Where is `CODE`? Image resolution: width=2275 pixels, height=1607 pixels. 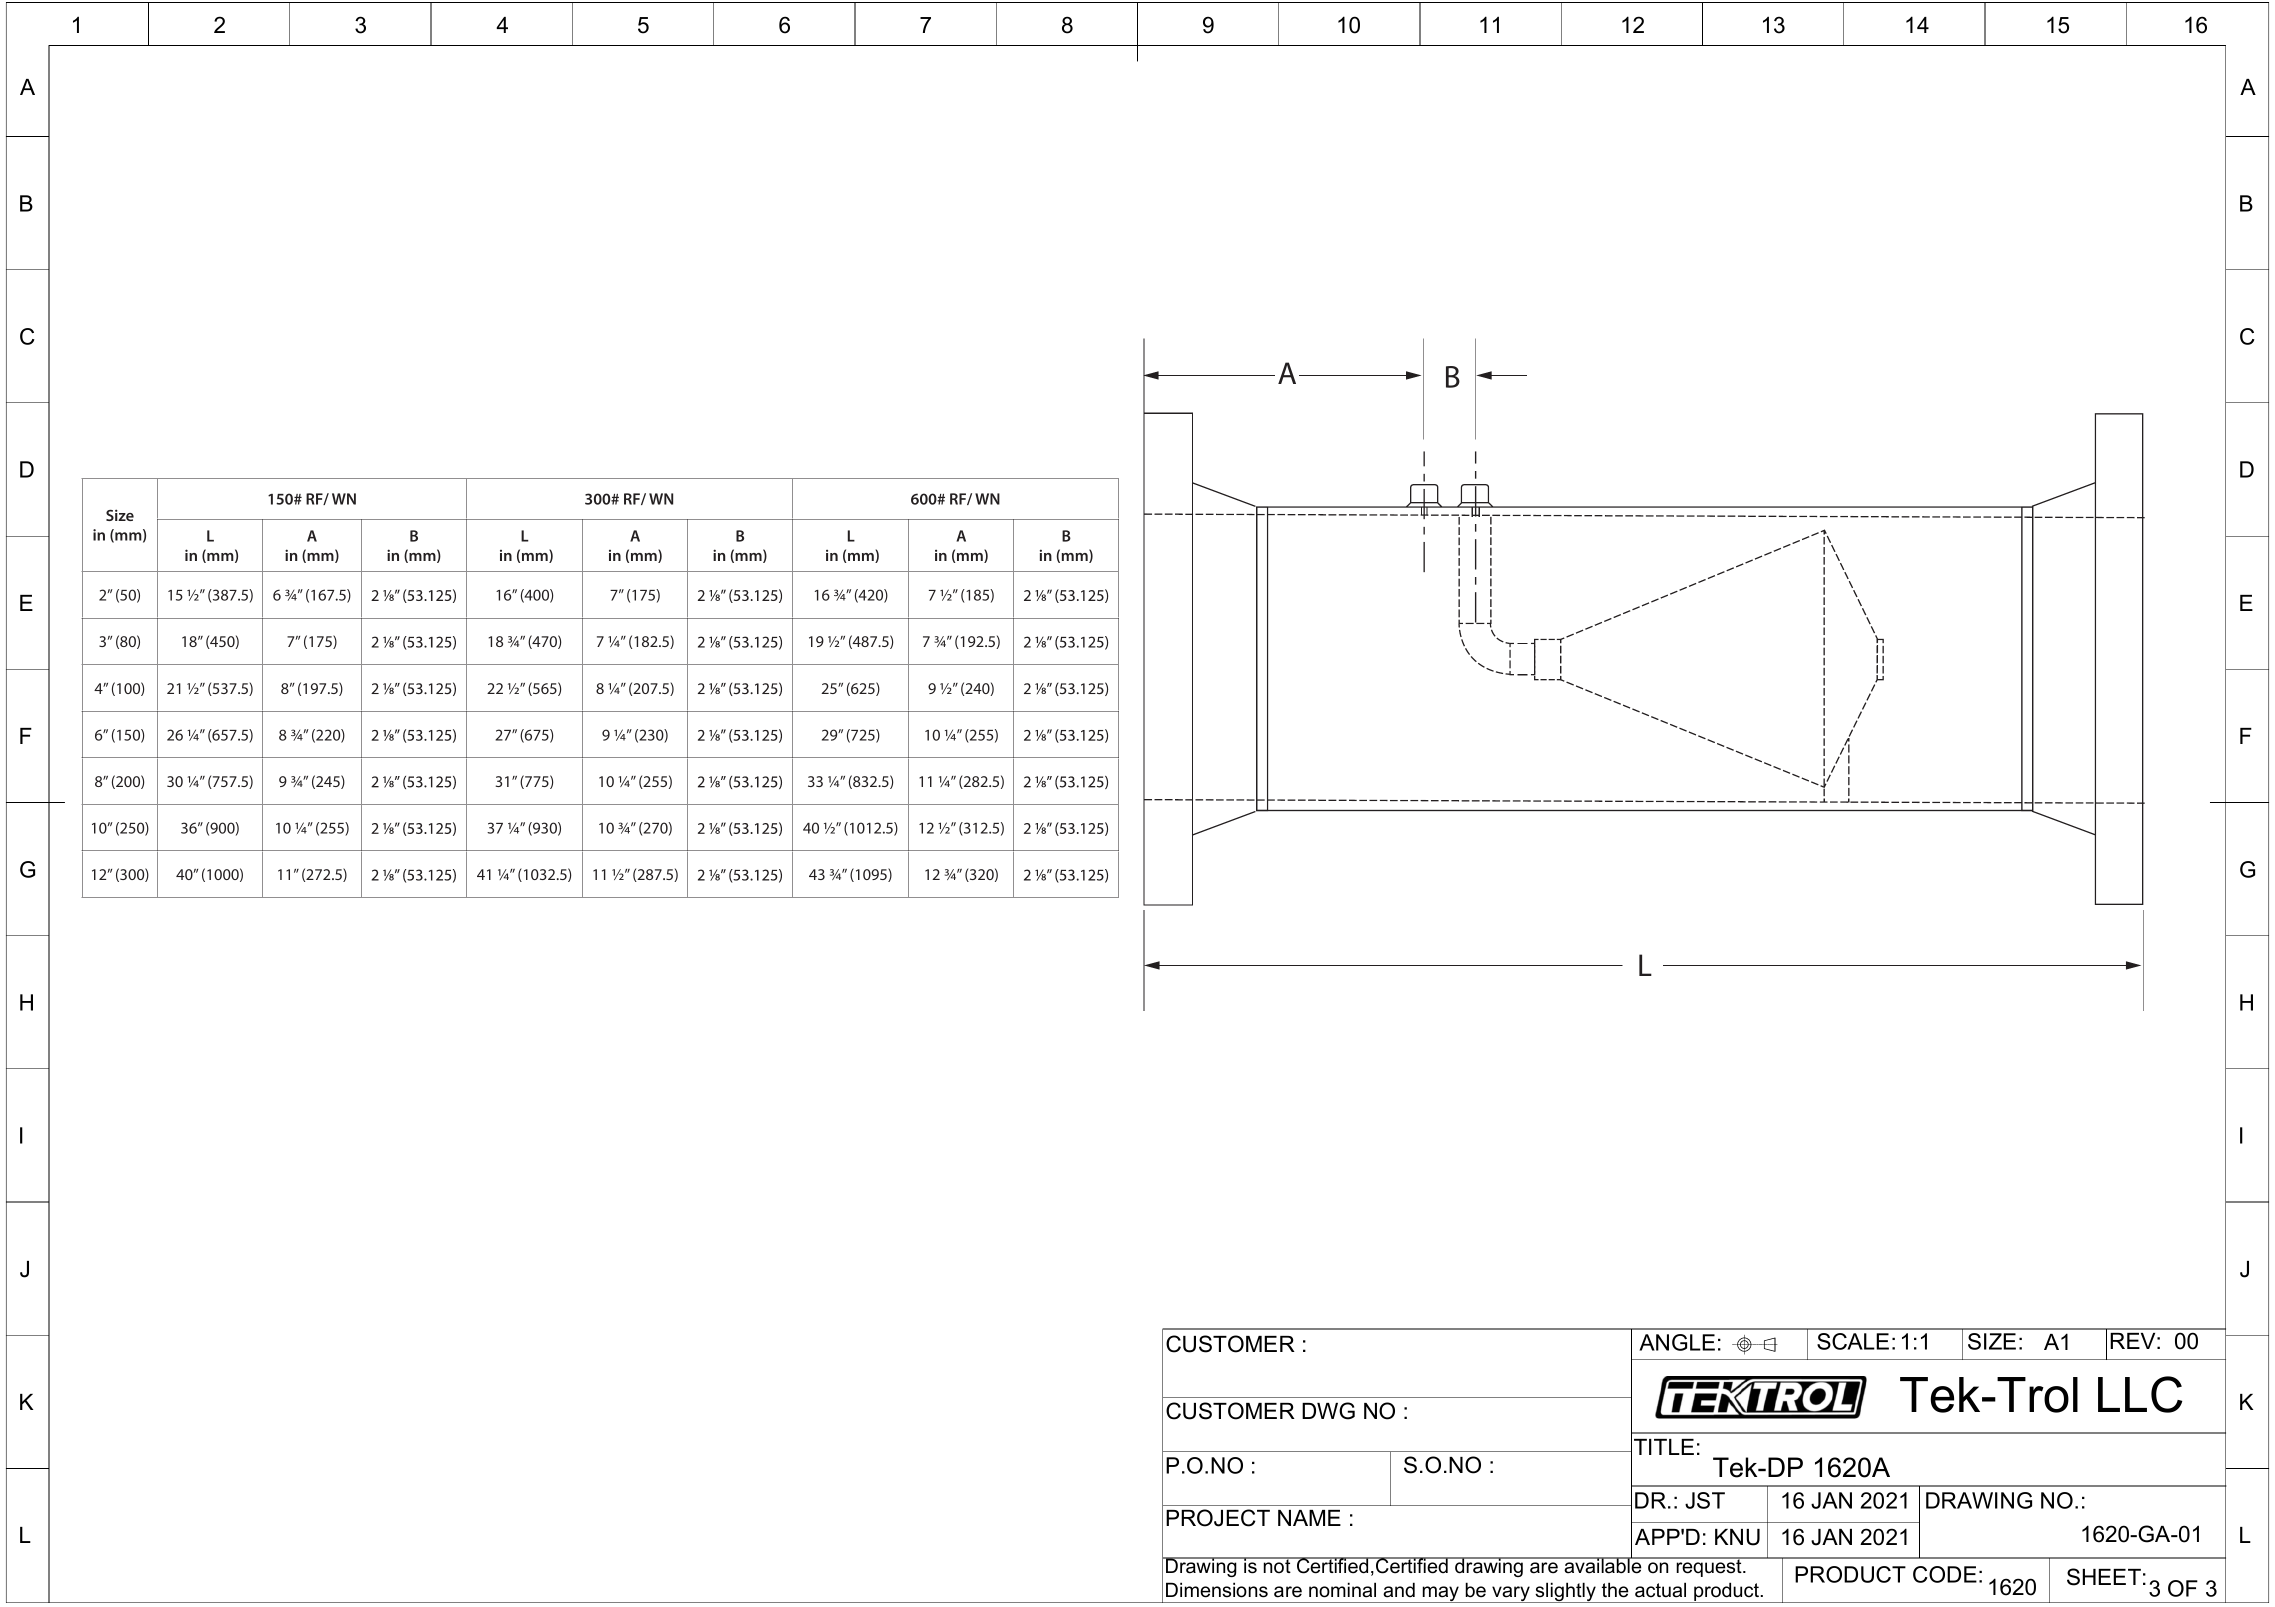
CODE is located at coordinates (1945, 1574).
